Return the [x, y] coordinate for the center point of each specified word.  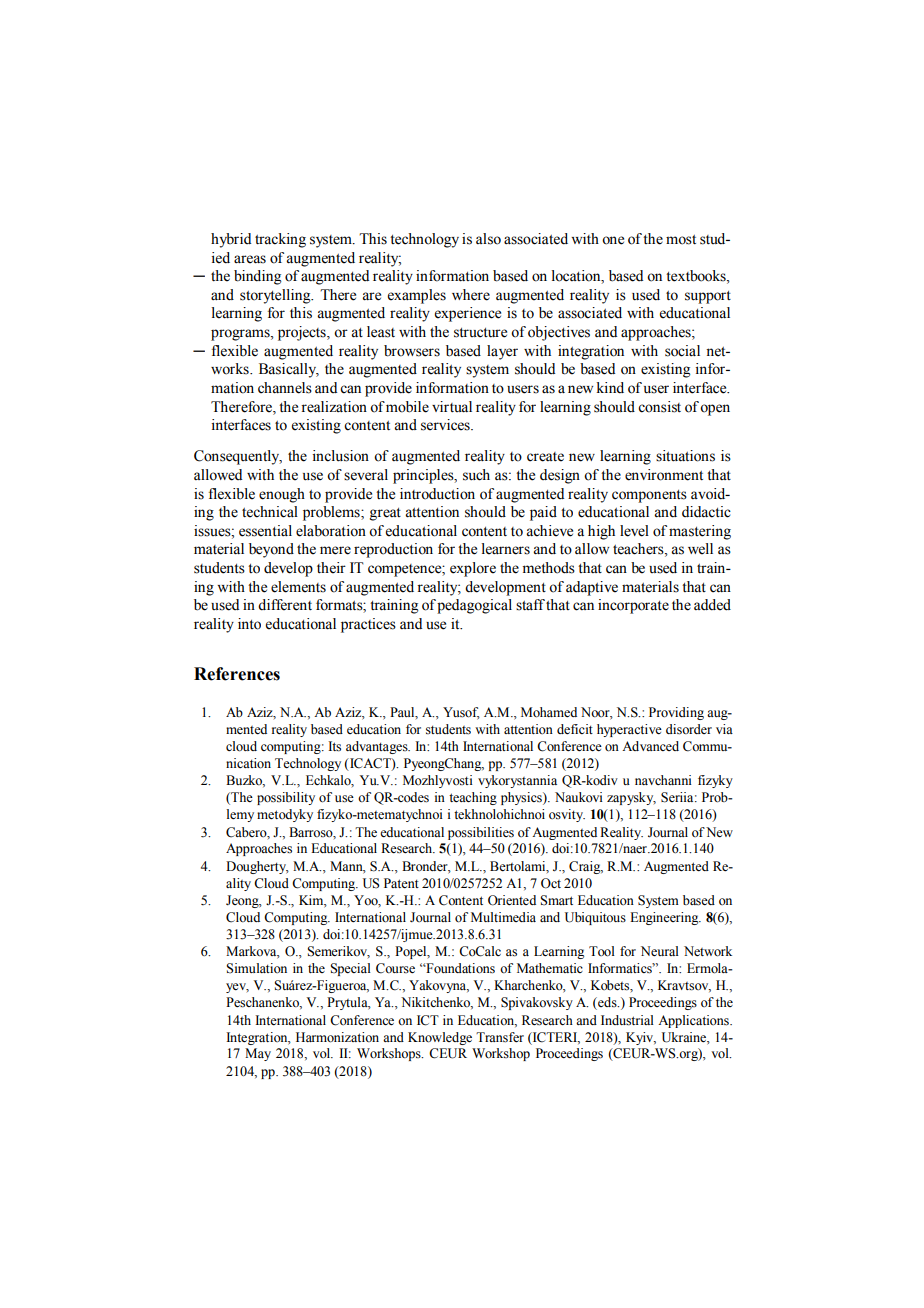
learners [506, 549]
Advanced [650, 746]
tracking [280, 240]
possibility [286, 798]
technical [270, 512]
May [258, 1054]
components [649, 496]
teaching [473, 798]
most [681, 240]
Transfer [500, 1037]
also [488, 239]
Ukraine [685, 1037]
